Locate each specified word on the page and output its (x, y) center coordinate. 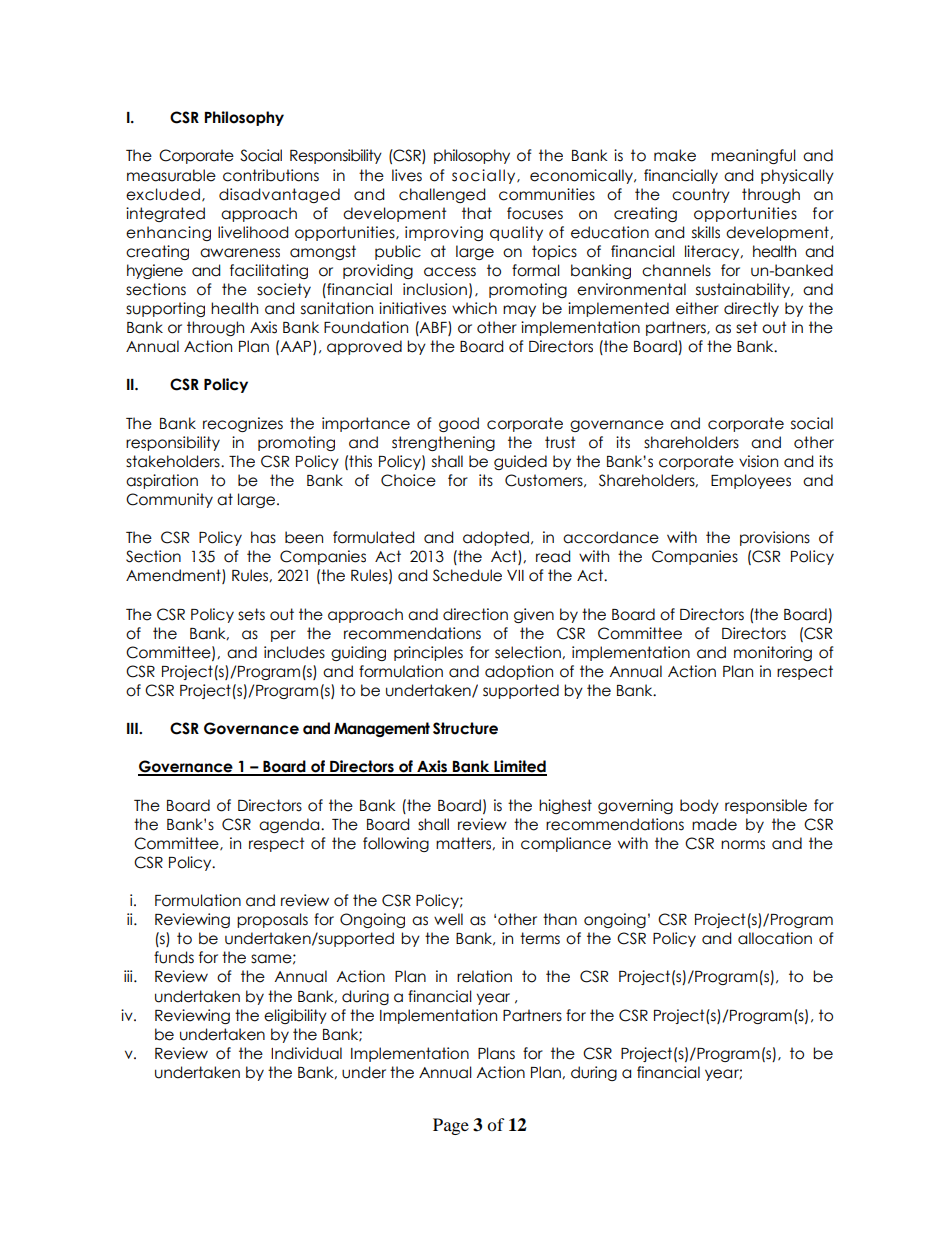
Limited (519, 767)
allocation (775, 938)
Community (169, 500)
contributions (271, 175)
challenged (442, 195)
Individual (306, 1053)
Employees (751, 481)
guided (520, 462)
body (699, 806)
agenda (290, 825)
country (701, 195)
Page (451, 1126)
